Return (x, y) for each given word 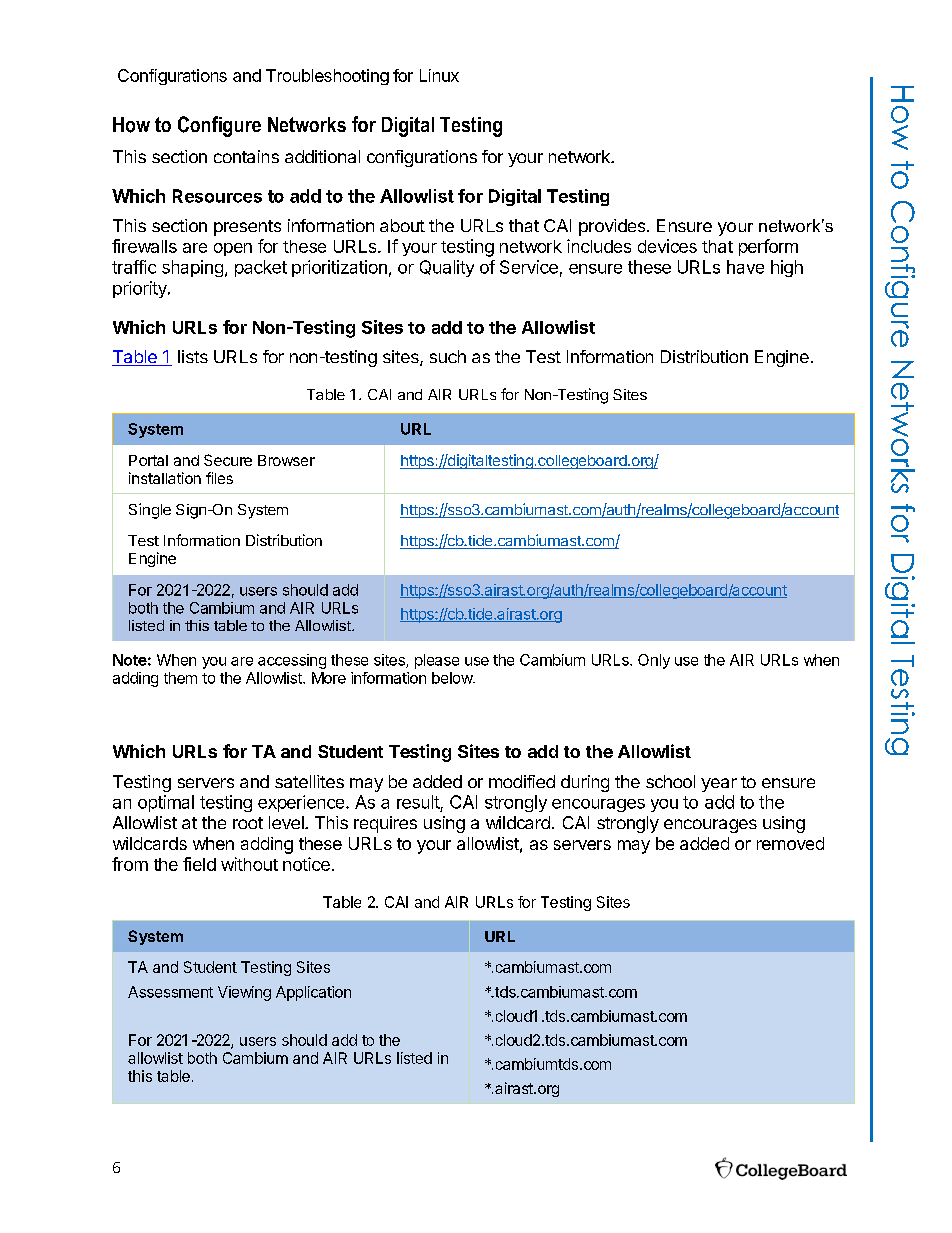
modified (522, 781)
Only (654, 661)
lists (193, 356)
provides (613, 227)
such (448, 356)
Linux (439, 75)
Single (150, 511)
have (745, 267)
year (719, 785)
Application (313, 993)
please (437, 661)
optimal (166, 803)
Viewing (244, 993)
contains (246, 156)
